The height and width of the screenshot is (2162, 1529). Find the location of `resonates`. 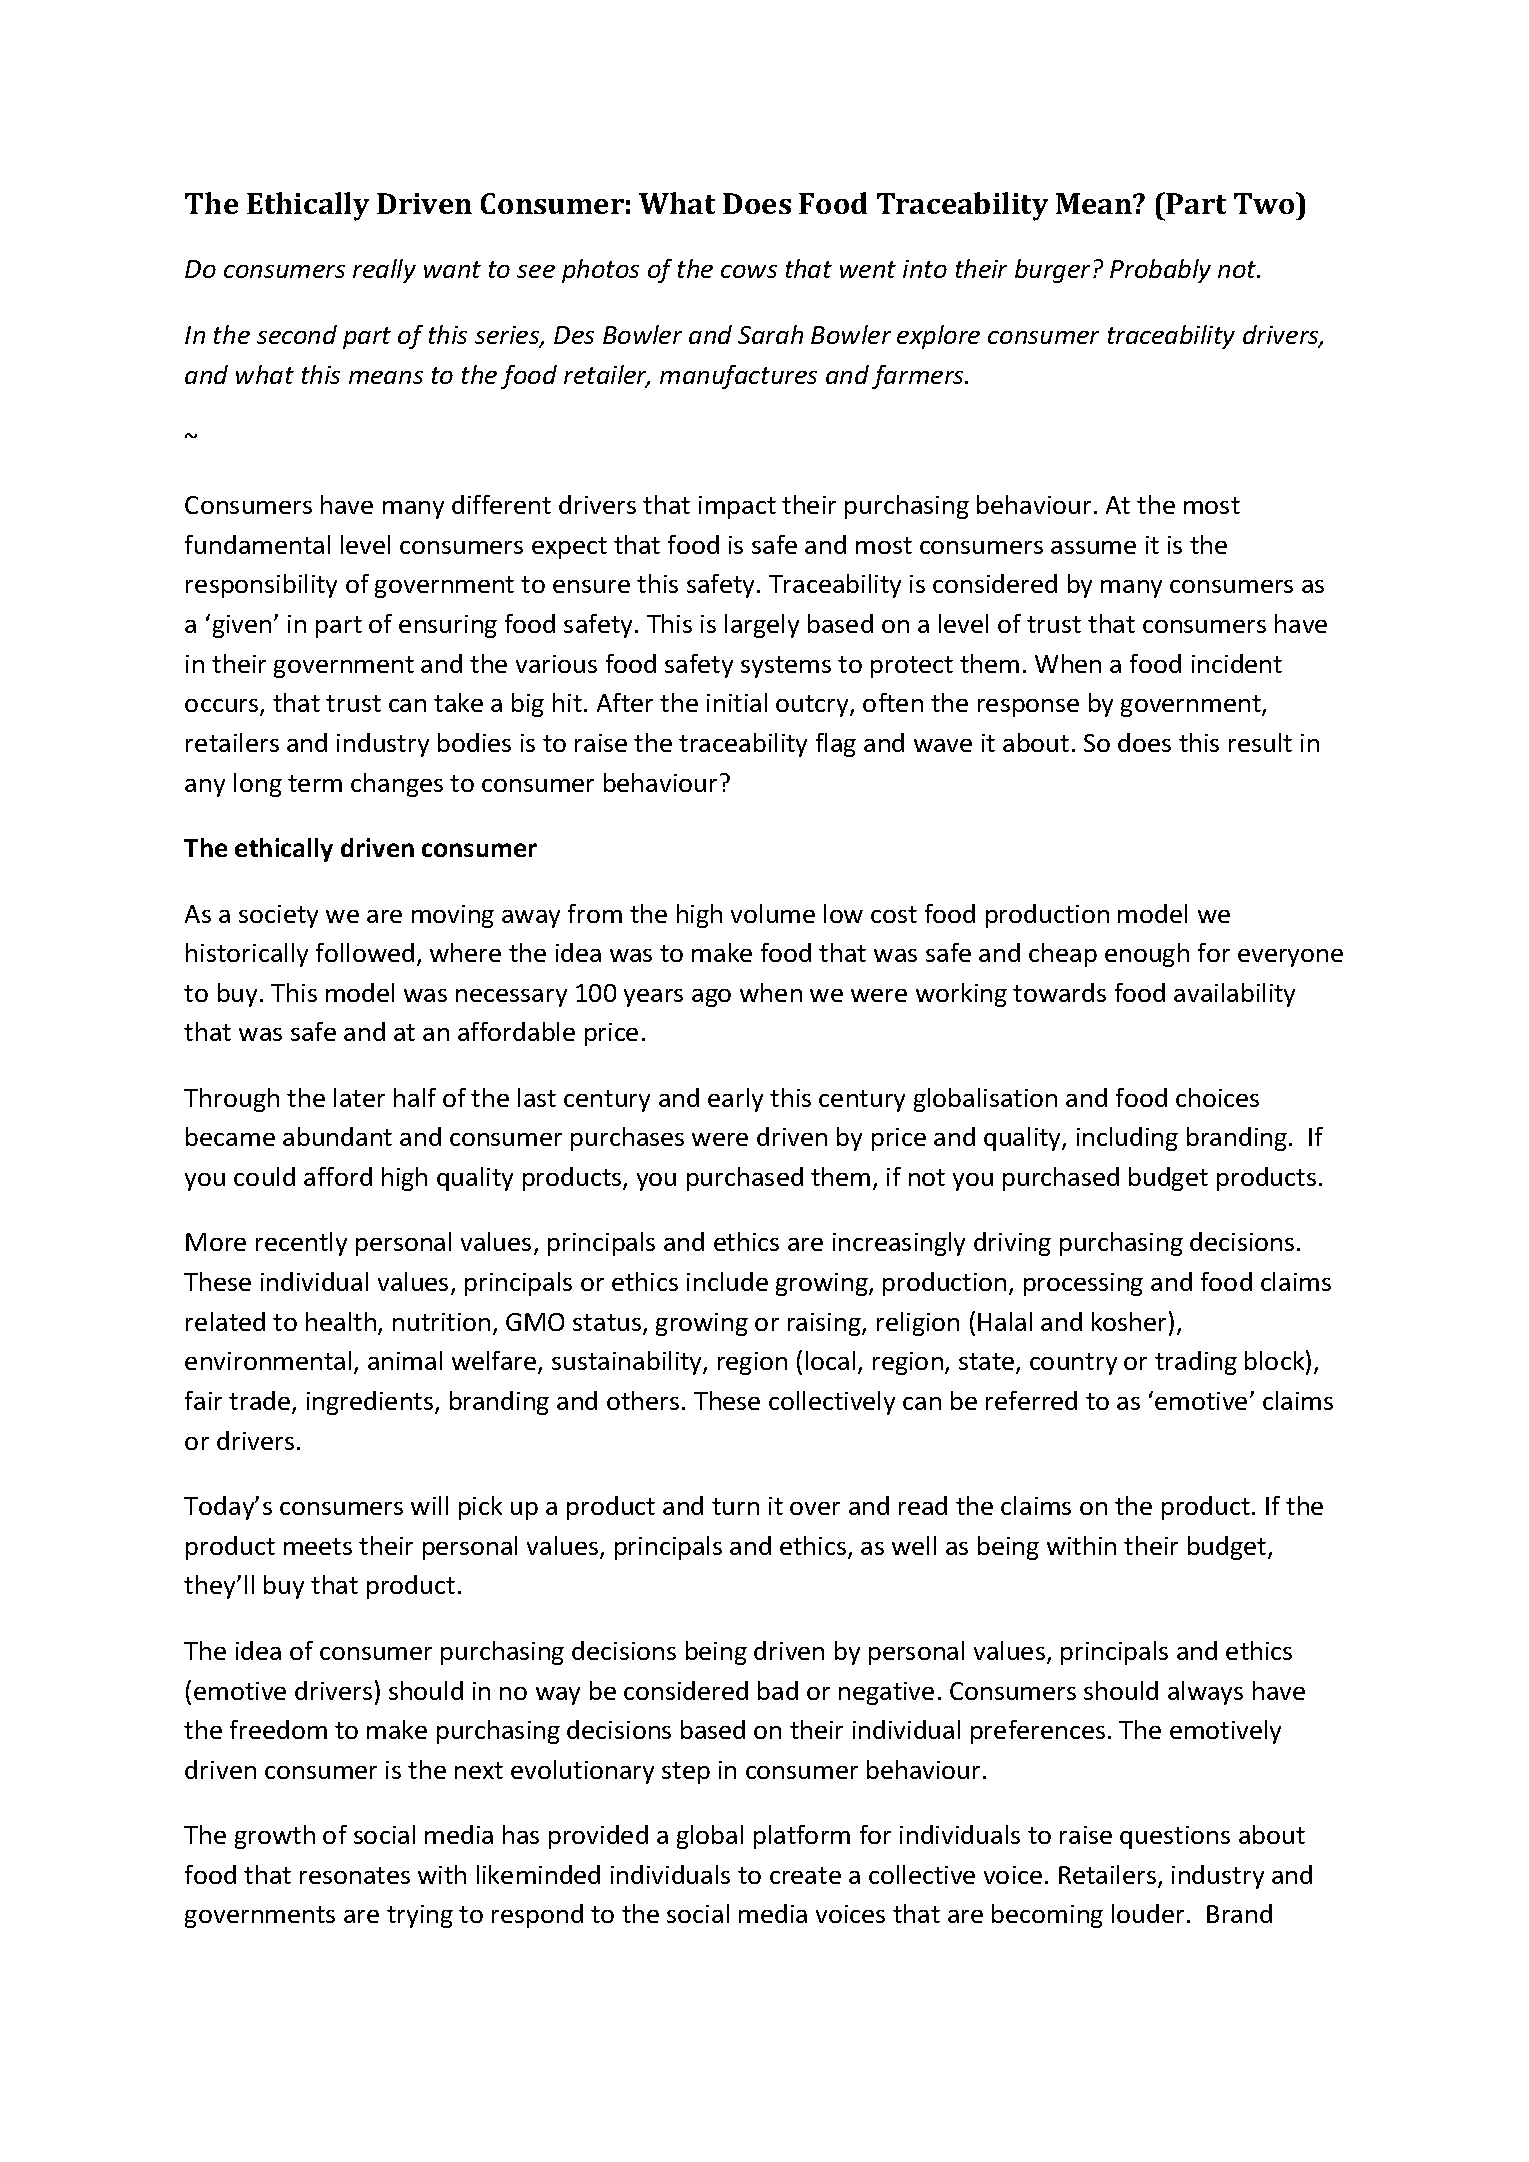

resonates is located at coordinates (355, 1875).
